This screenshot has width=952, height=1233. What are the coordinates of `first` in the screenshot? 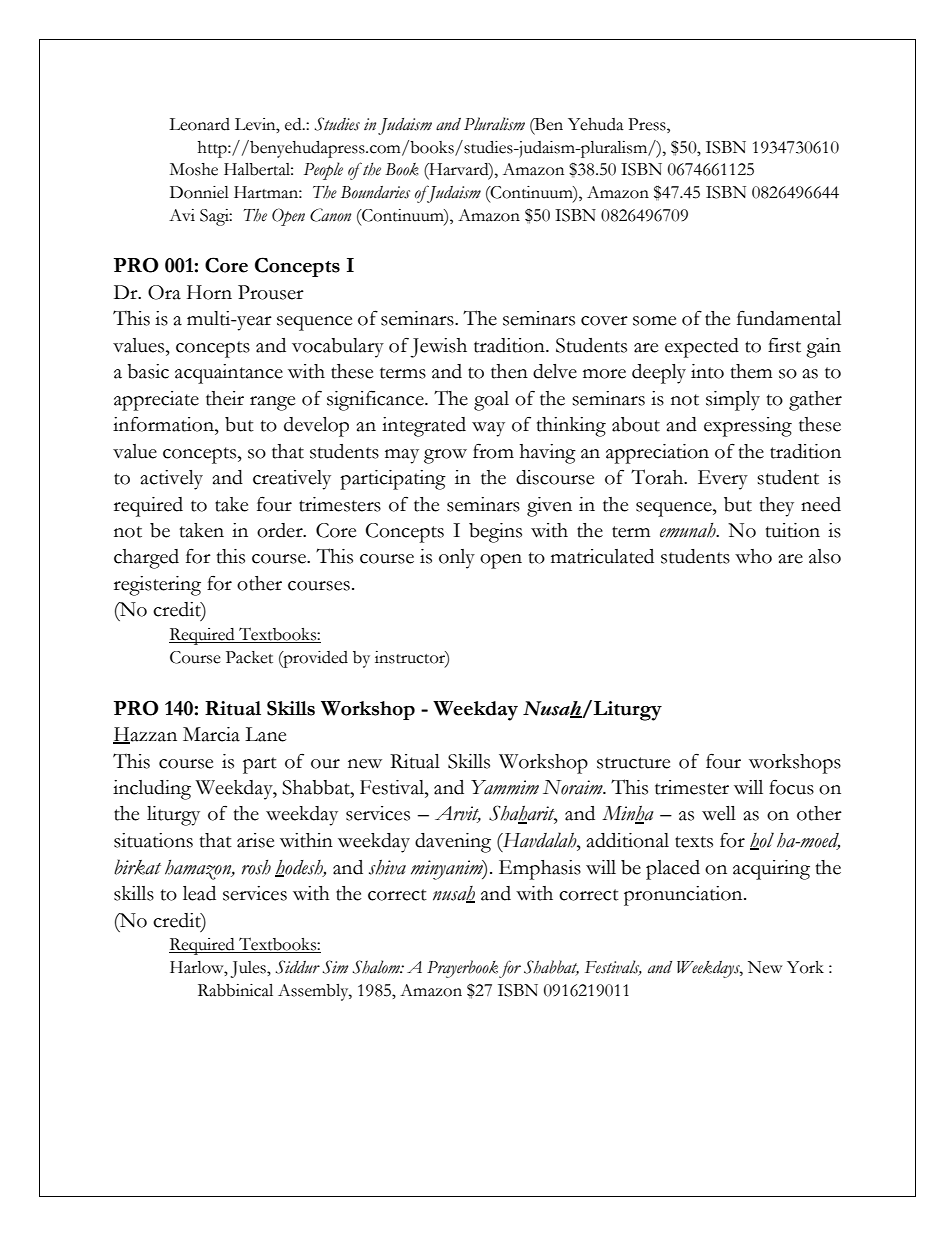 It's located at (784, 345).
